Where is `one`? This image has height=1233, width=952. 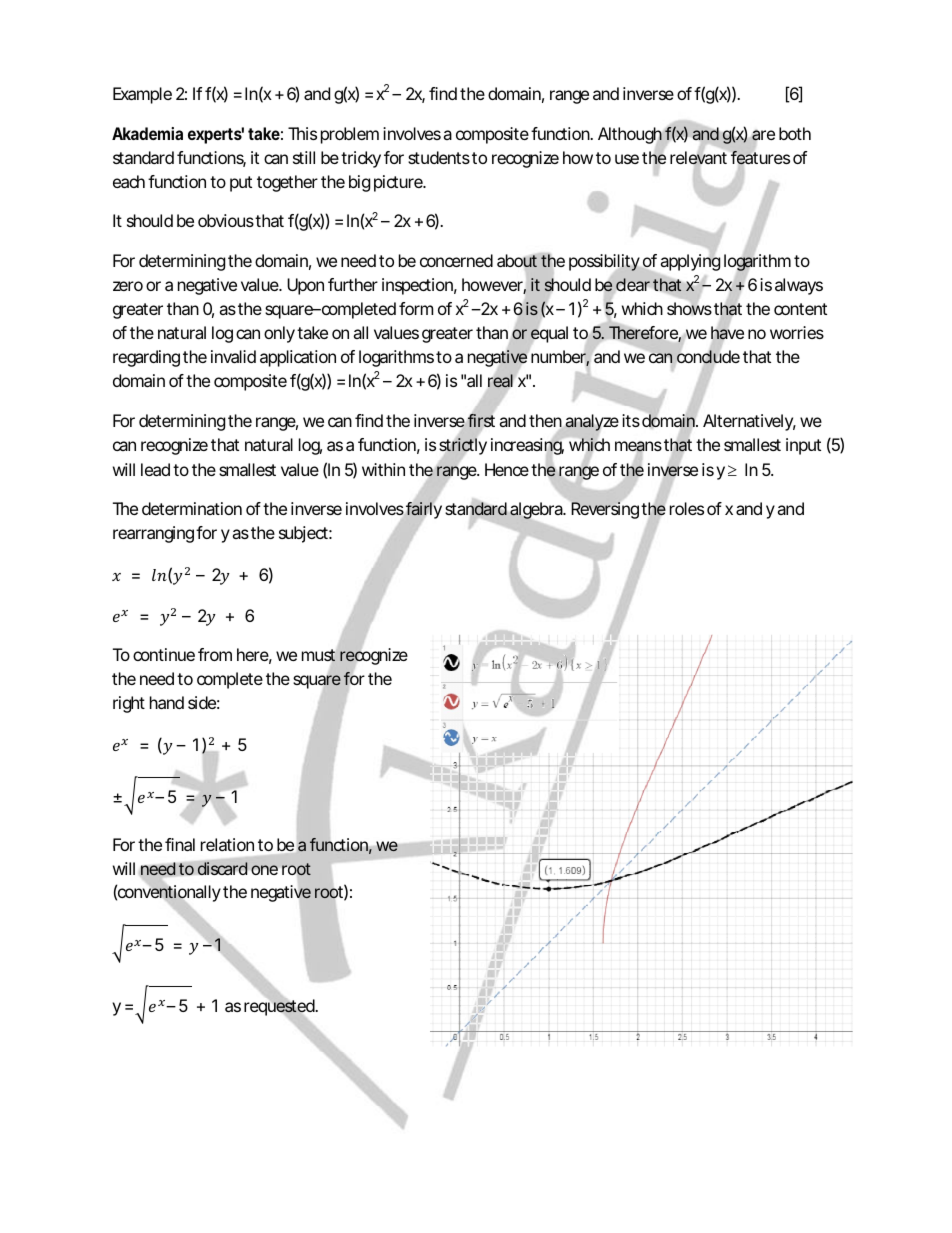
one is located at coordinates (264, 870).
